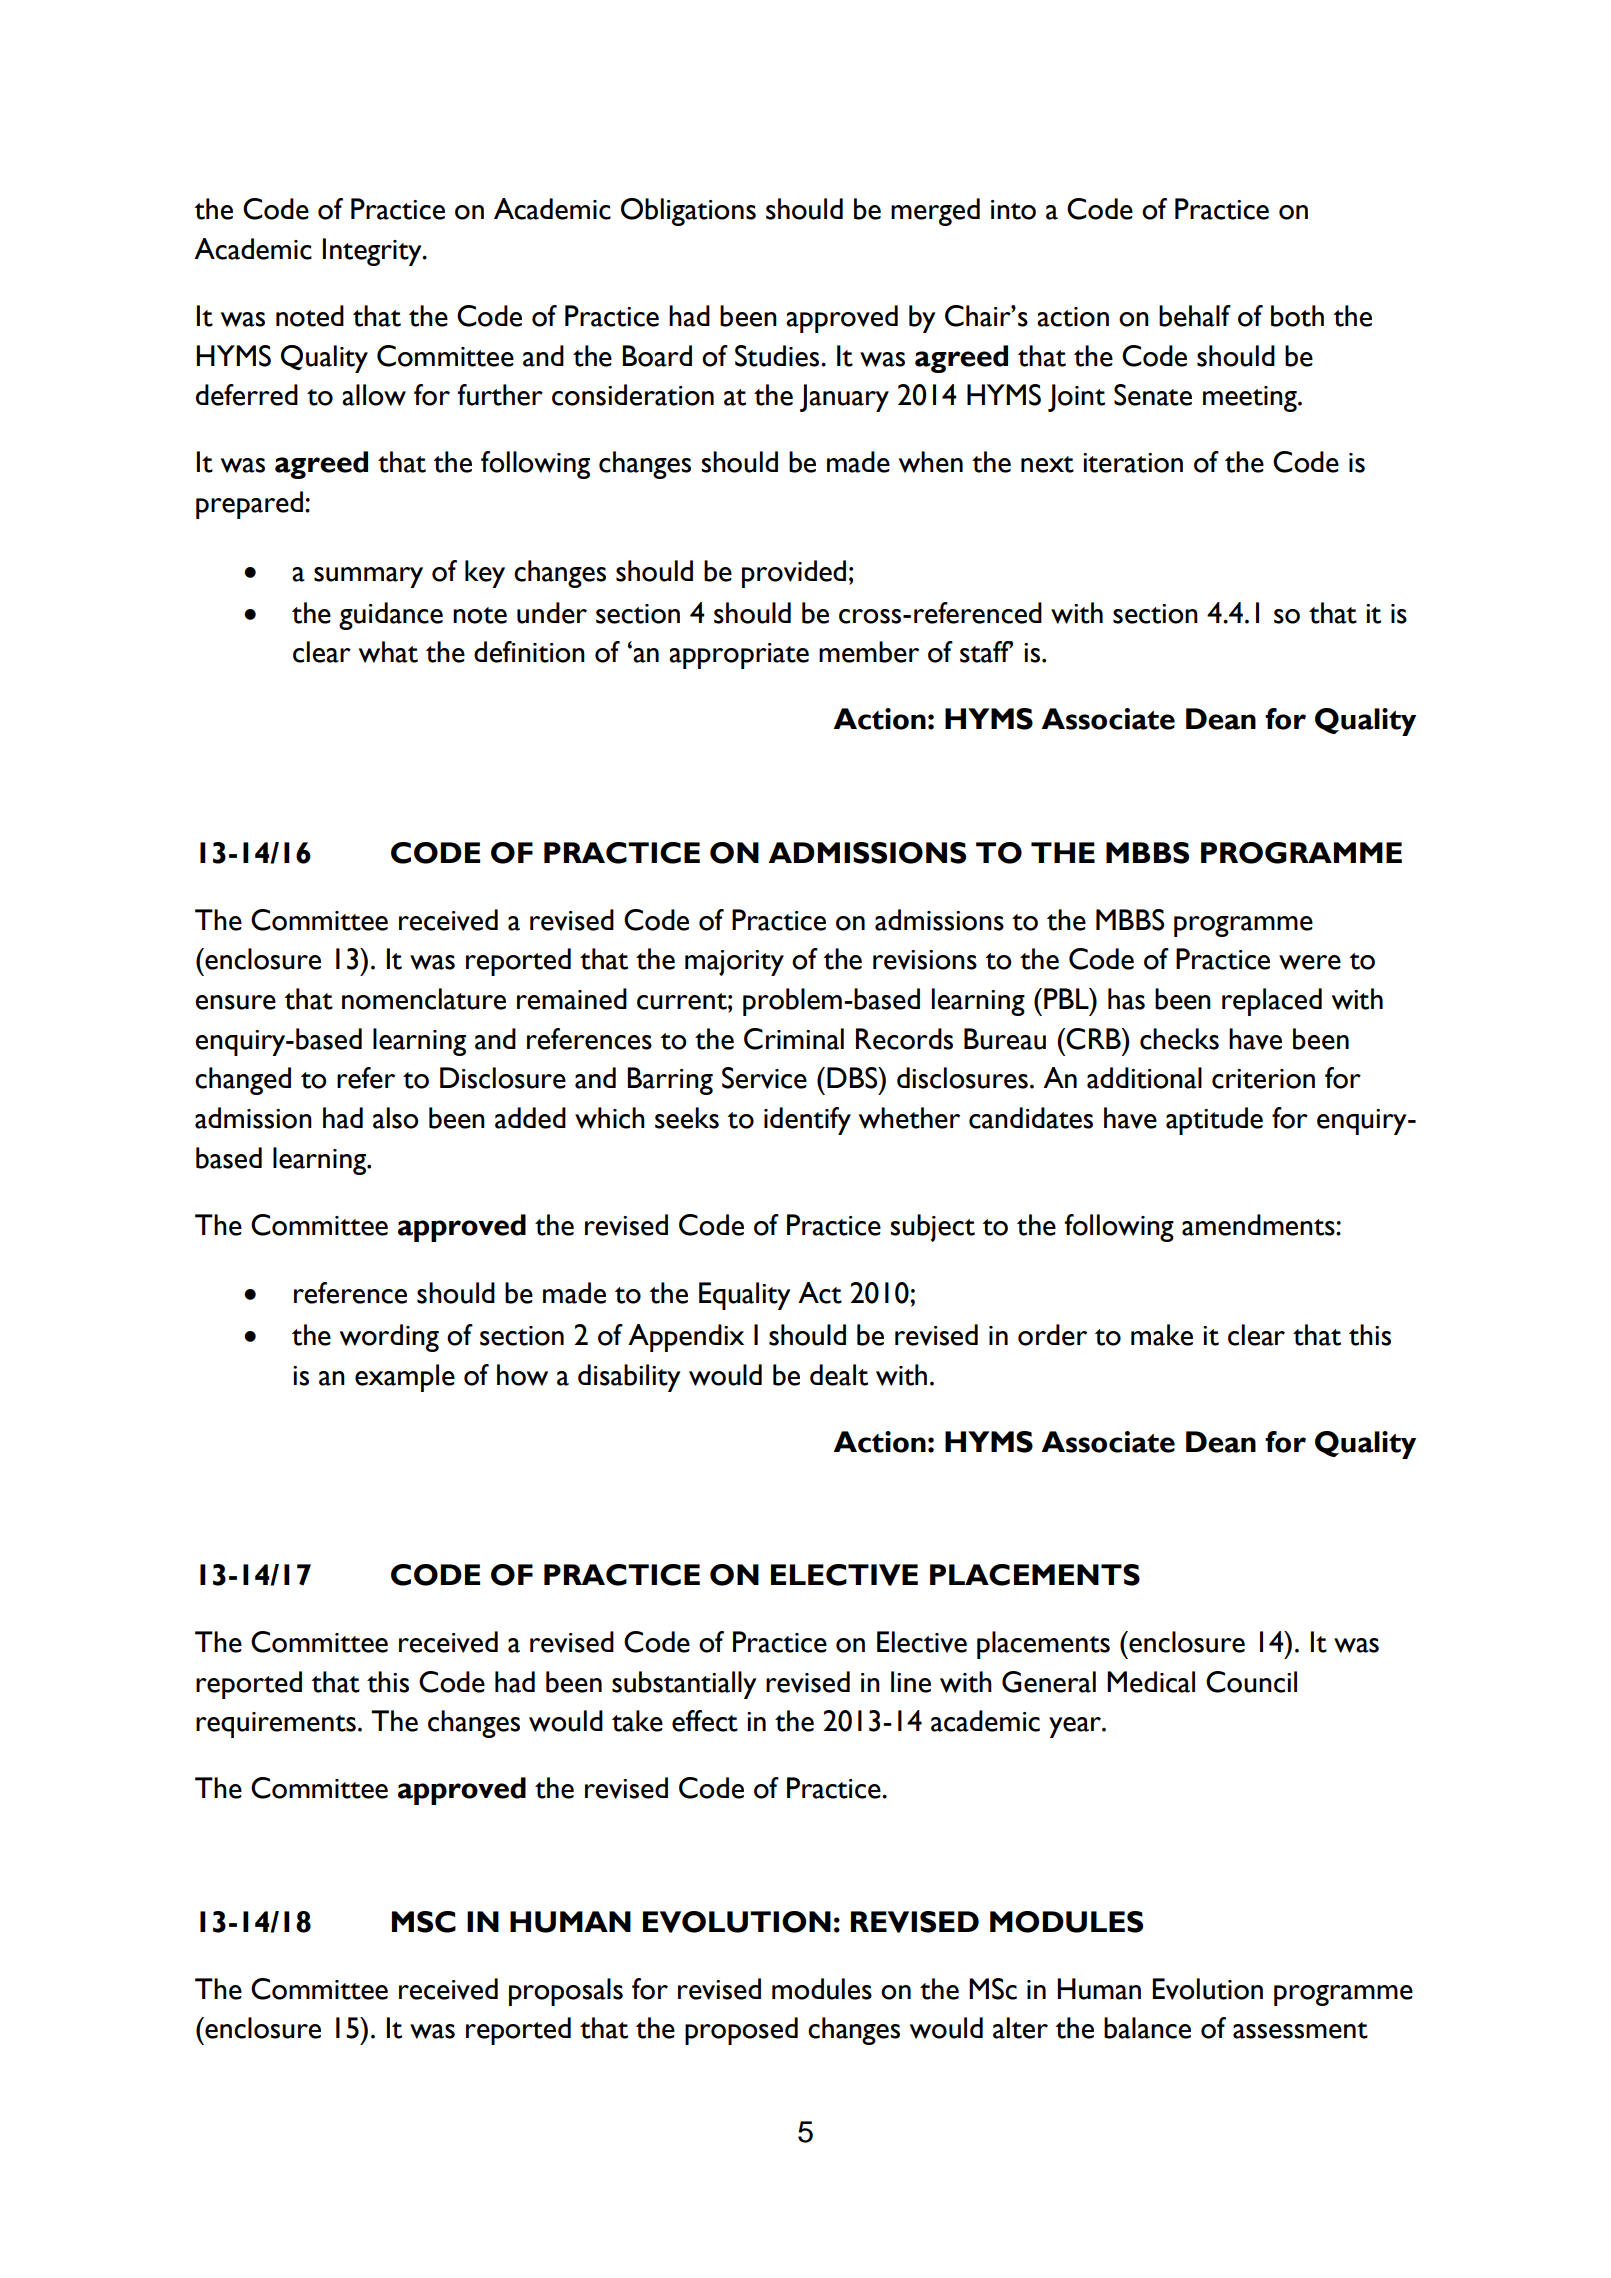 This document has height=2278, width=1611. I want to click on identify, so click(807, 1121).
